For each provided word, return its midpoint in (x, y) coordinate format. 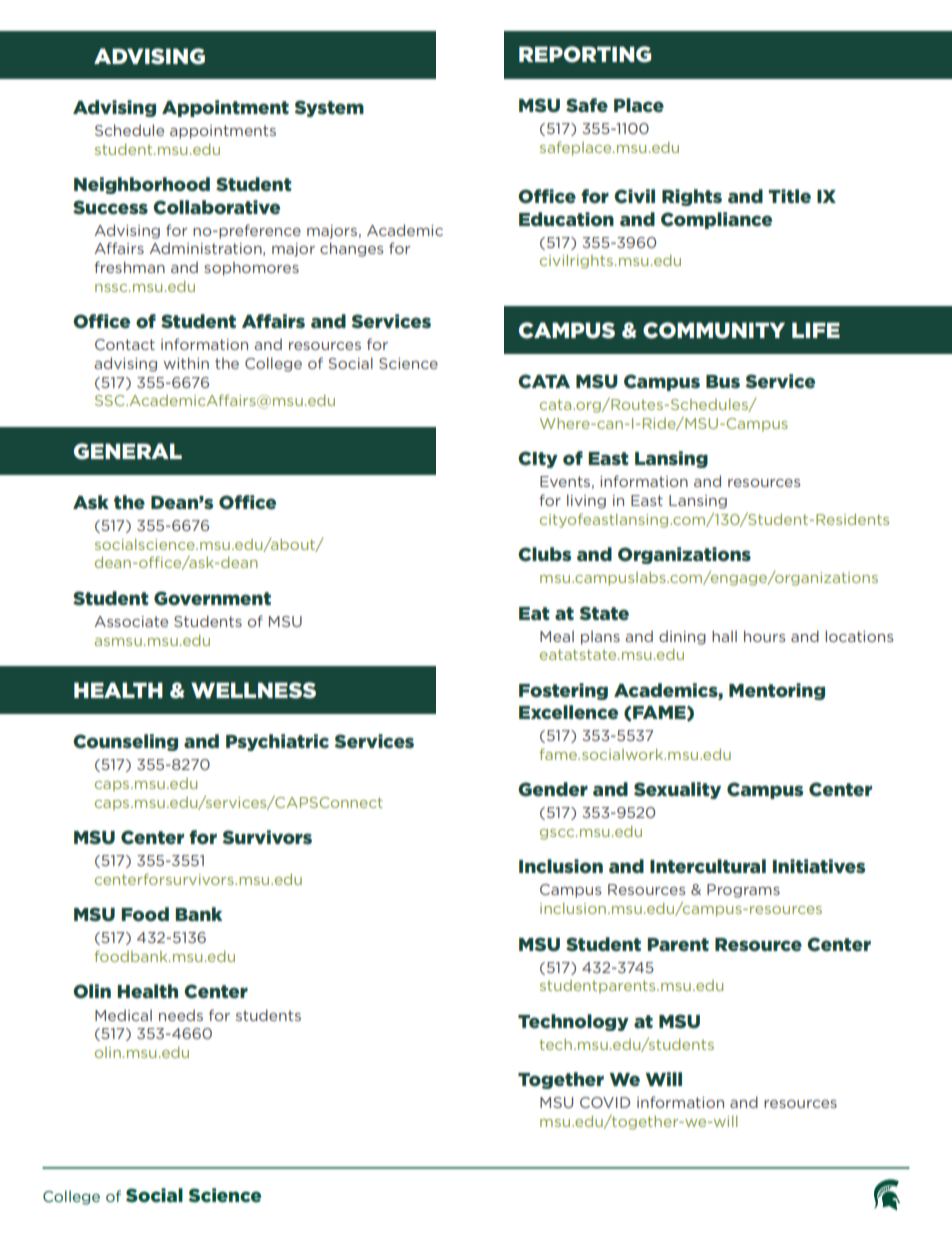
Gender (553, 789)
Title (789, 196)
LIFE (816, 330)
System (329, 108)
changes (351, 249)
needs (181, 1015)
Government (212, 598)
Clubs (544, 554)
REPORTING (585, 54)
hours (764, 636)
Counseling (125, 742)
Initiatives (819, 866)
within (186, 363)
